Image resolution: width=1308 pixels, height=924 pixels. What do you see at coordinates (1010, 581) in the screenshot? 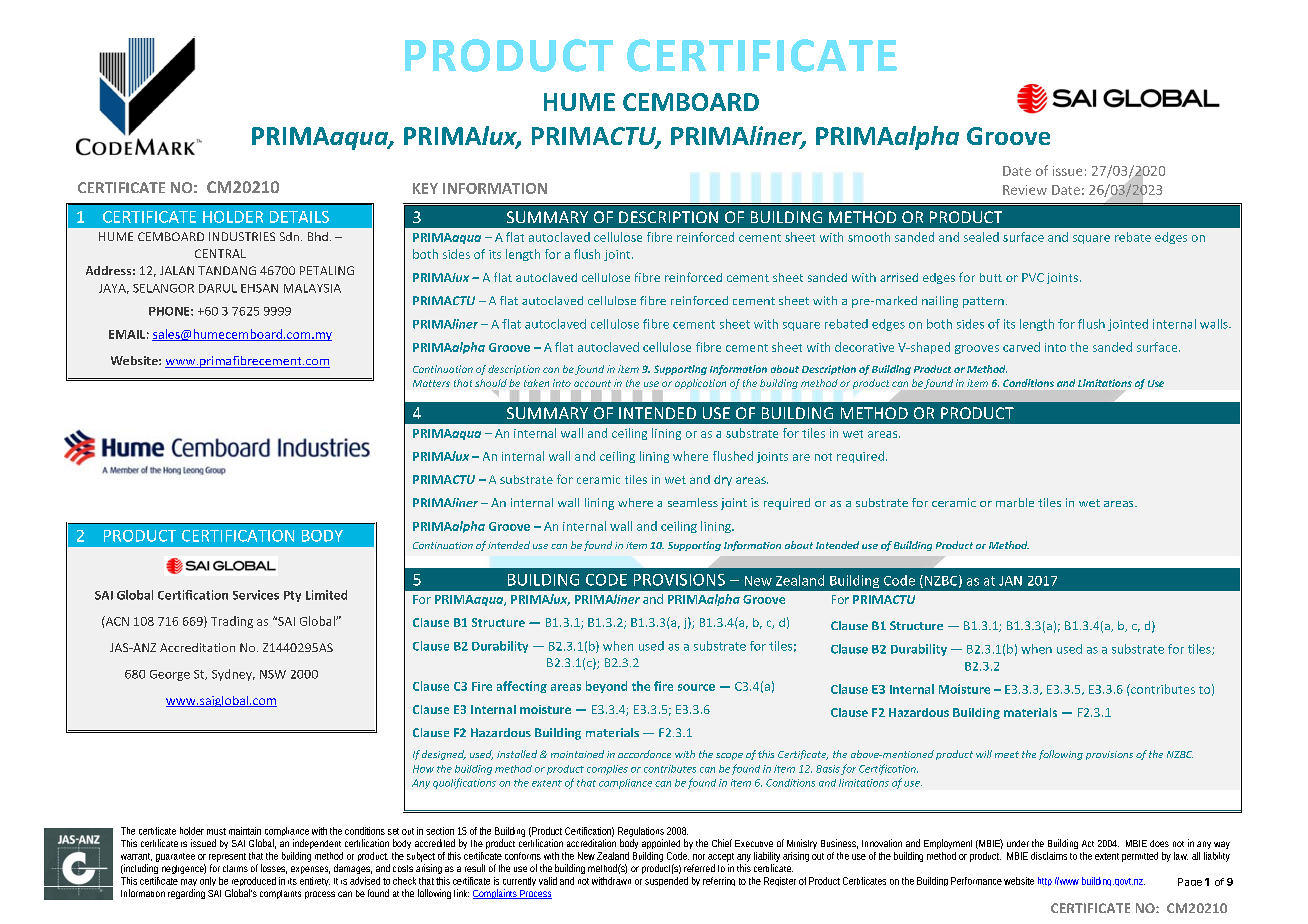
I see `JAN` at bounding box center [1010, 581].
